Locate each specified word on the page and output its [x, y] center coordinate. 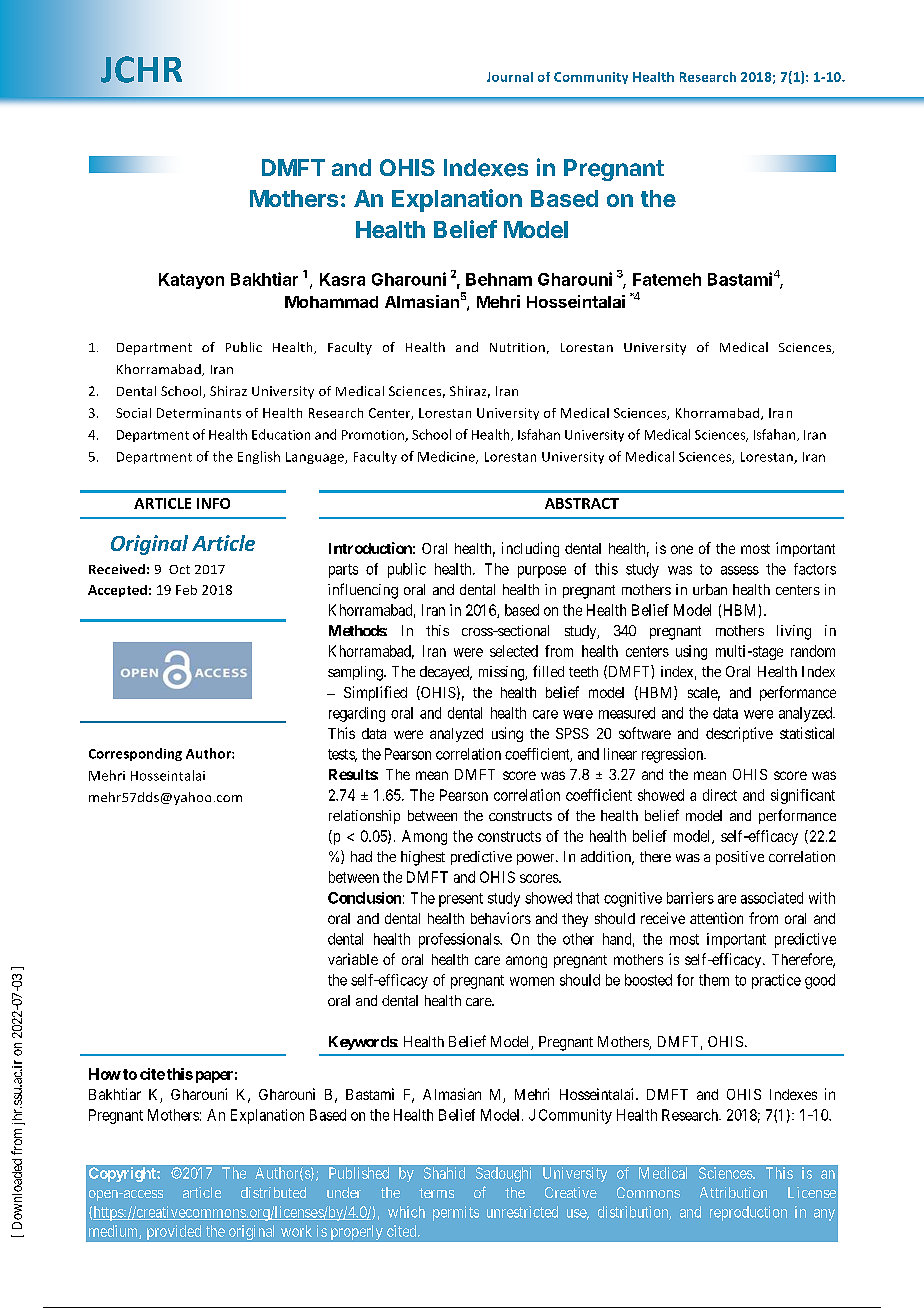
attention [716, 918]
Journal [510, 77]
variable [353, 959]
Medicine [447, 457]
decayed [446, 673]
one [682, 549]
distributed [273, 1192]
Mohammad [331, 302]
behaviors [501, 918]
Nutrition [517, 347]
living [794, 632]
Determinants [199, 413]
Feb [186, 590]
